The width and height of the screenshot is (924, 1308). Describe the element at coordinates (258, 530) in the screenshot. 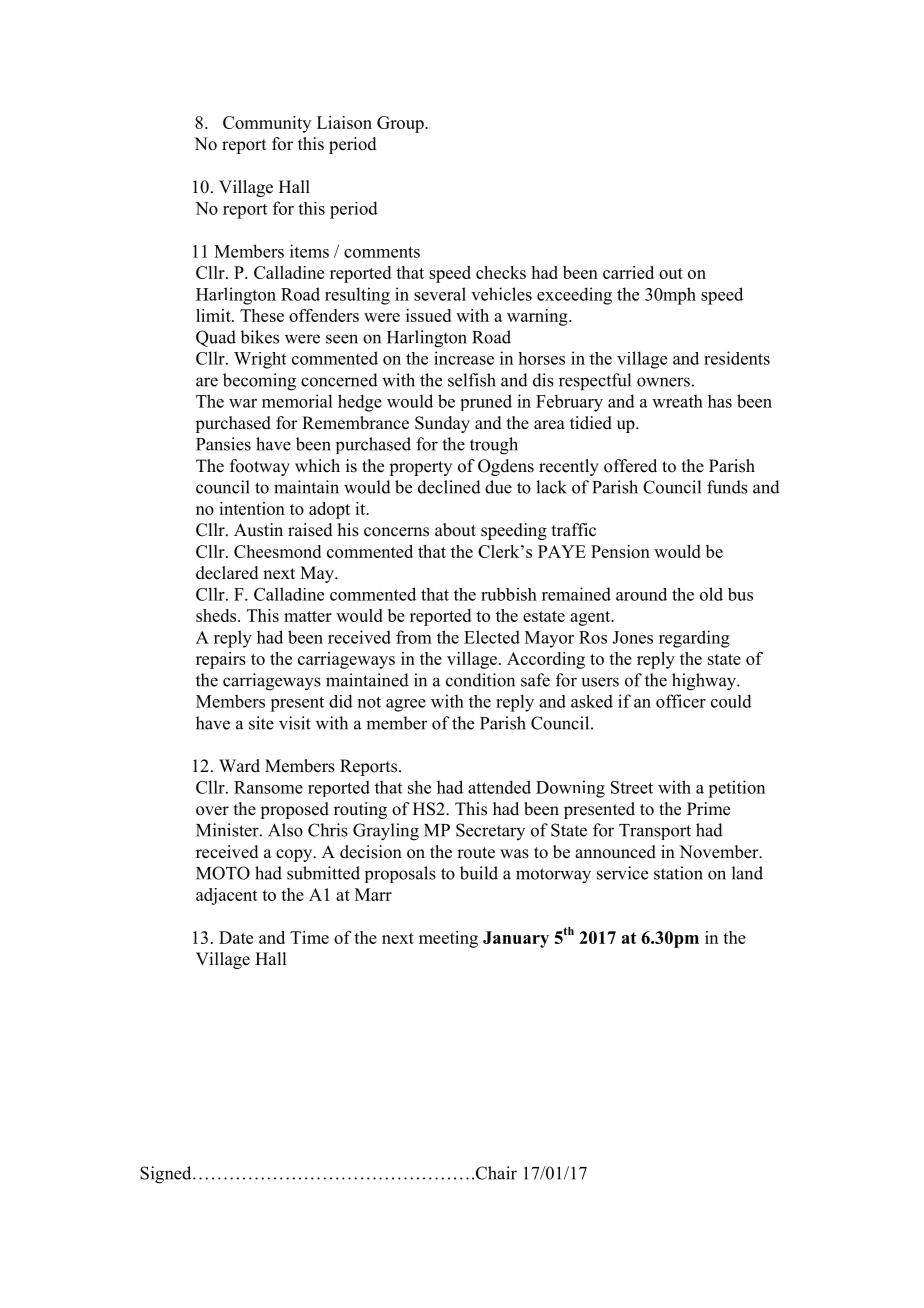

I see `Austin` at that location.
